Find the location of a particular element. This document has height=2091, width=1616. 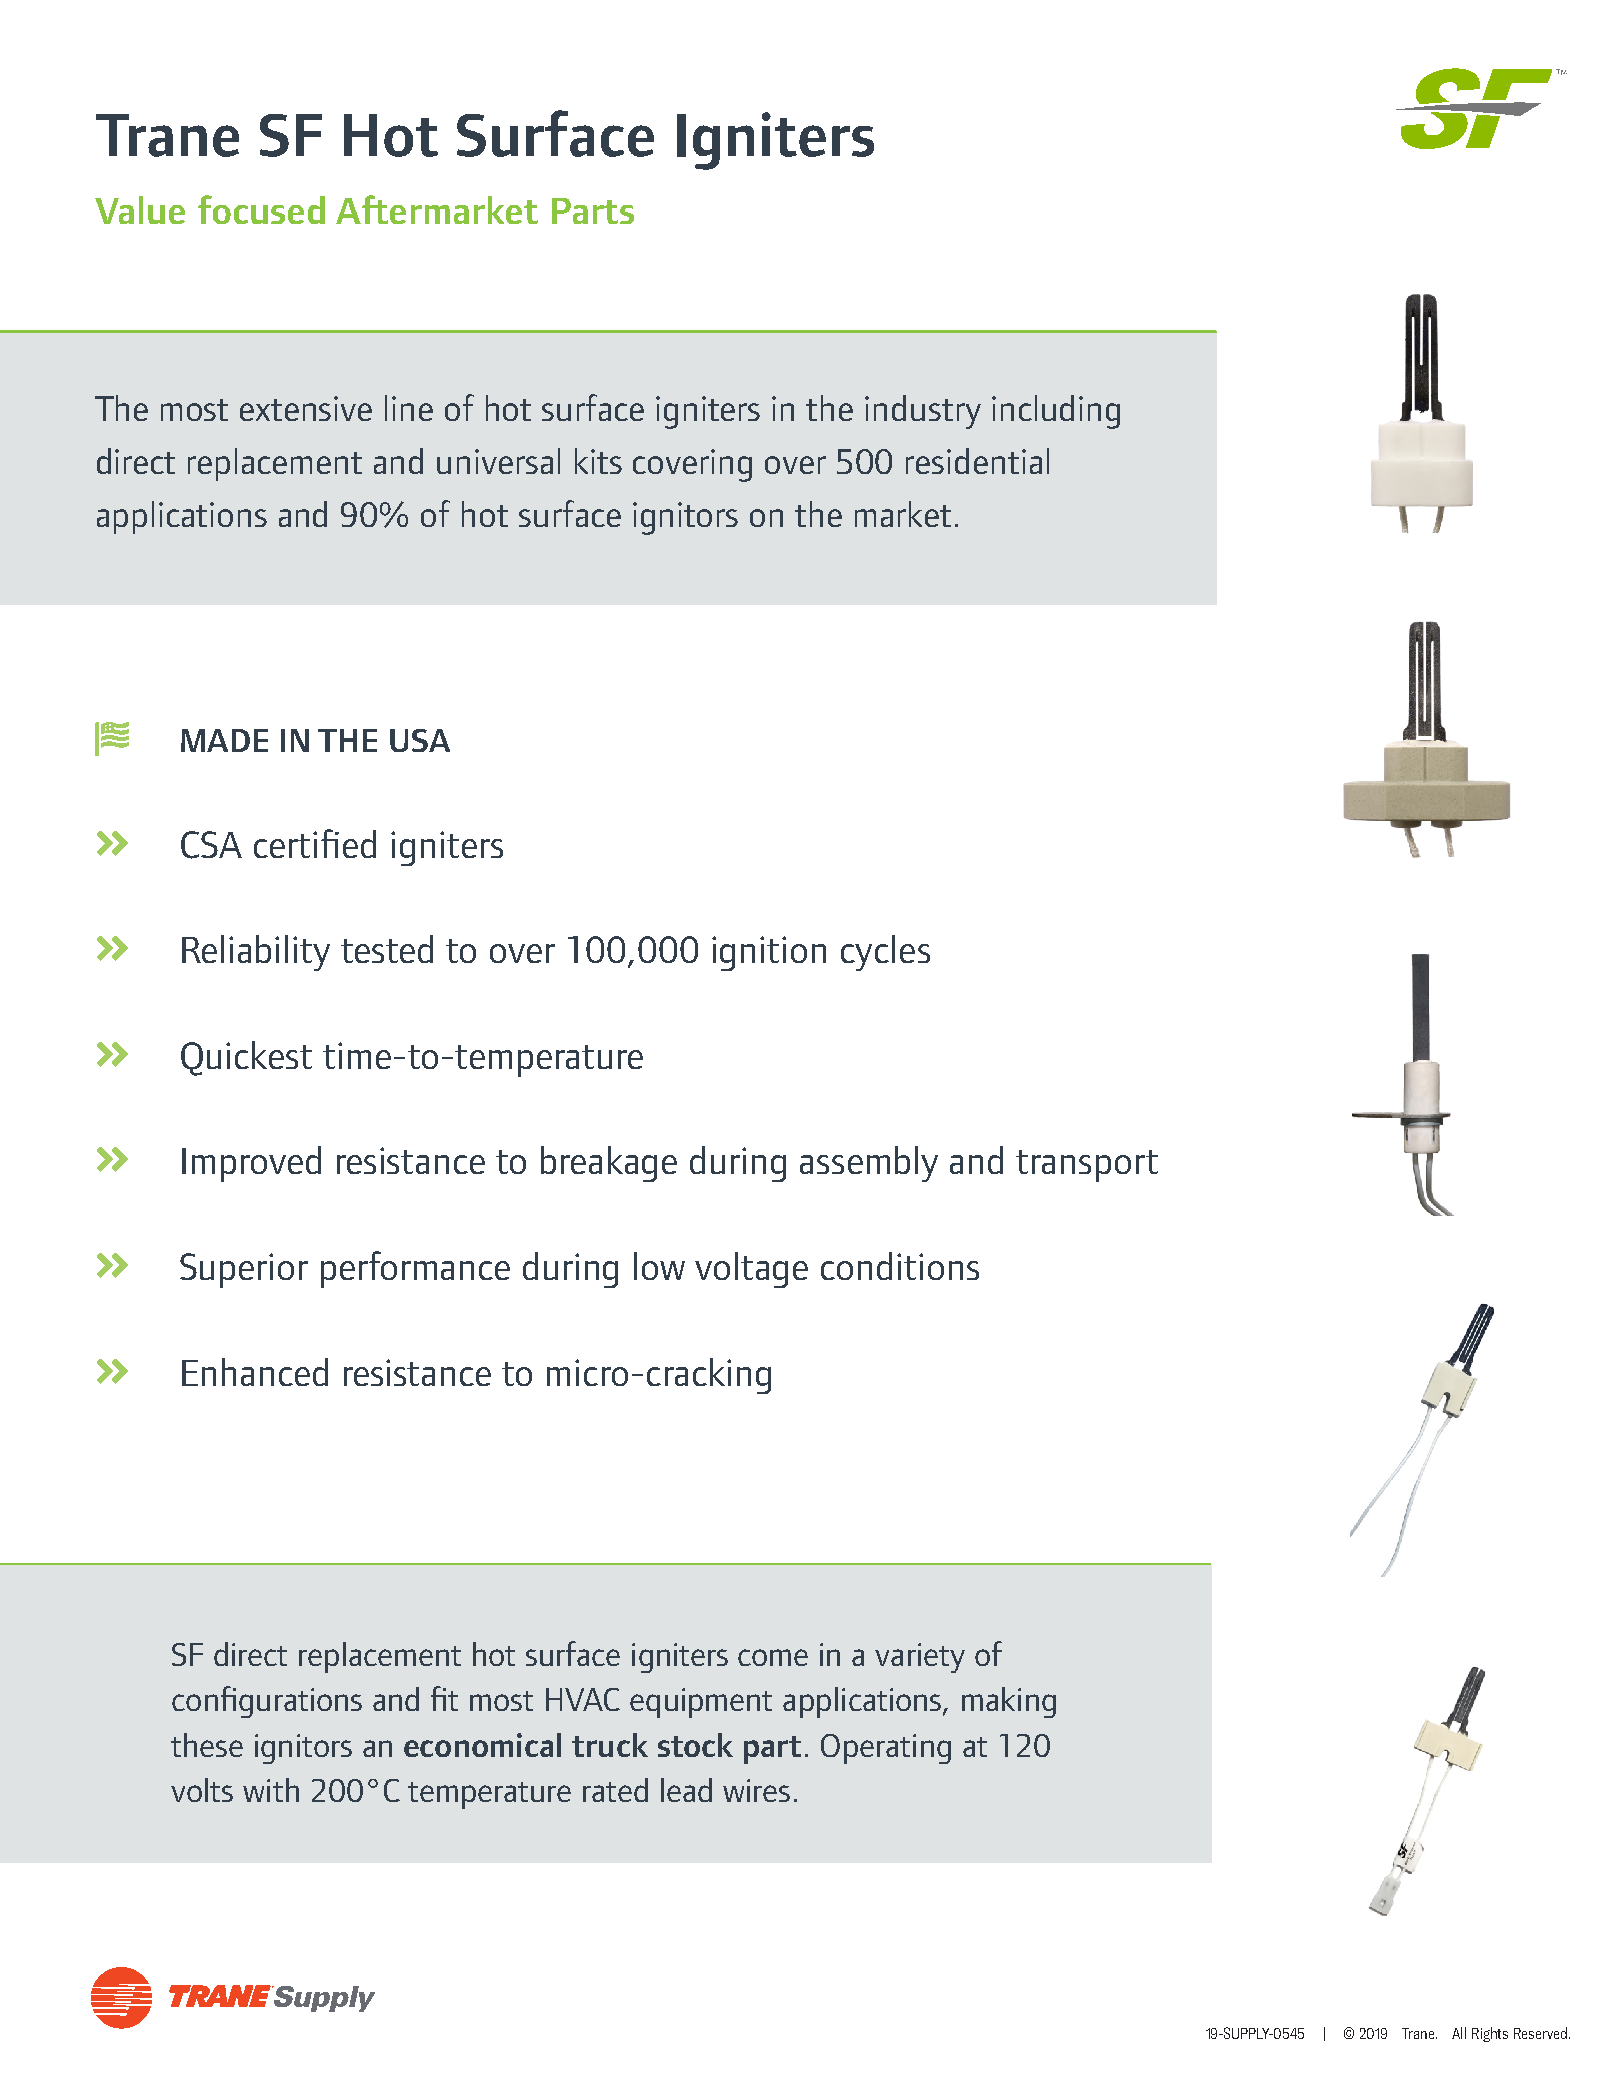

industry is located at coordinates (923, 412).
